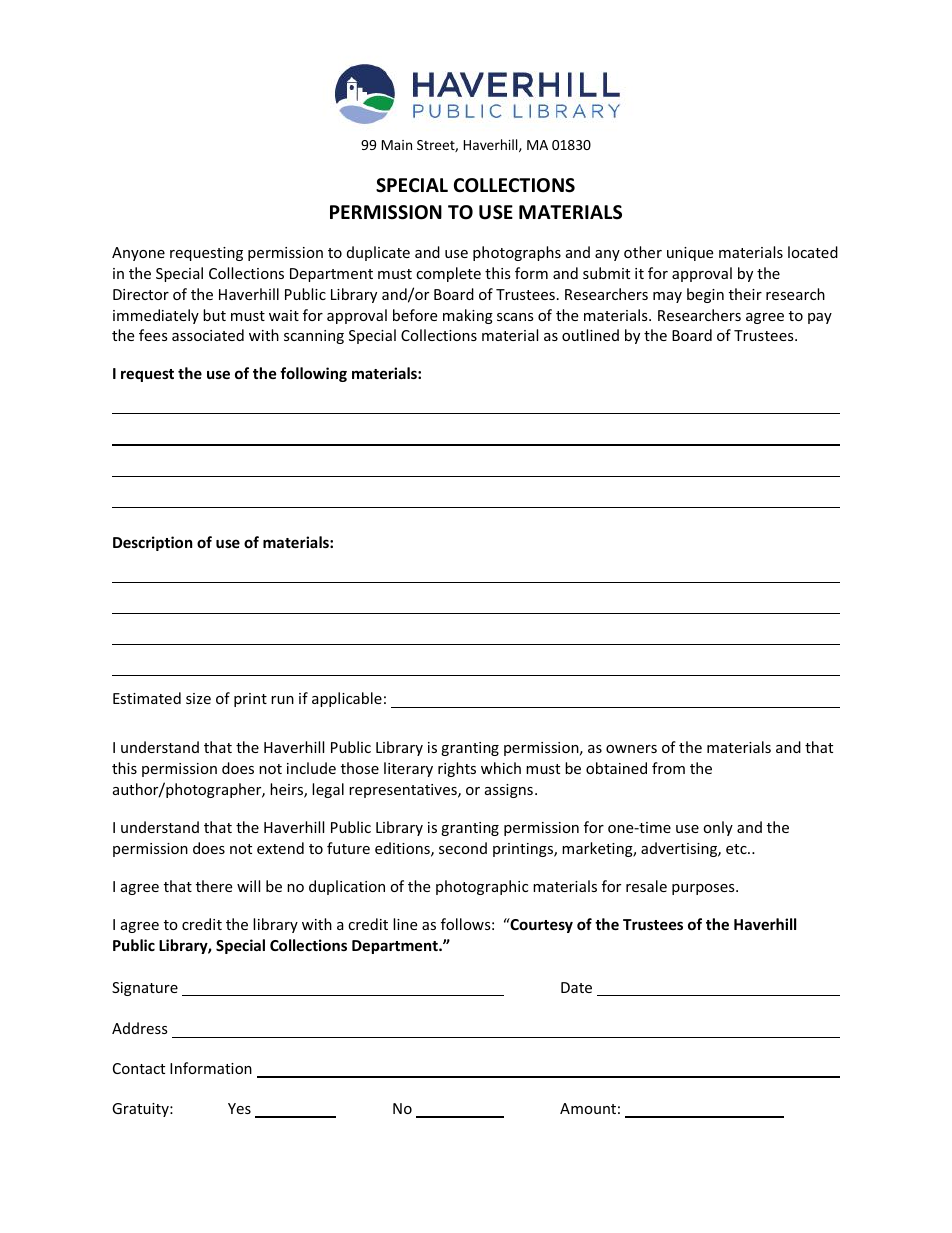 The width and height of the screenshot is (952, 1233). Describe the element at coordinates (820, 318) in the screenshot. I see `pay` at that location.
